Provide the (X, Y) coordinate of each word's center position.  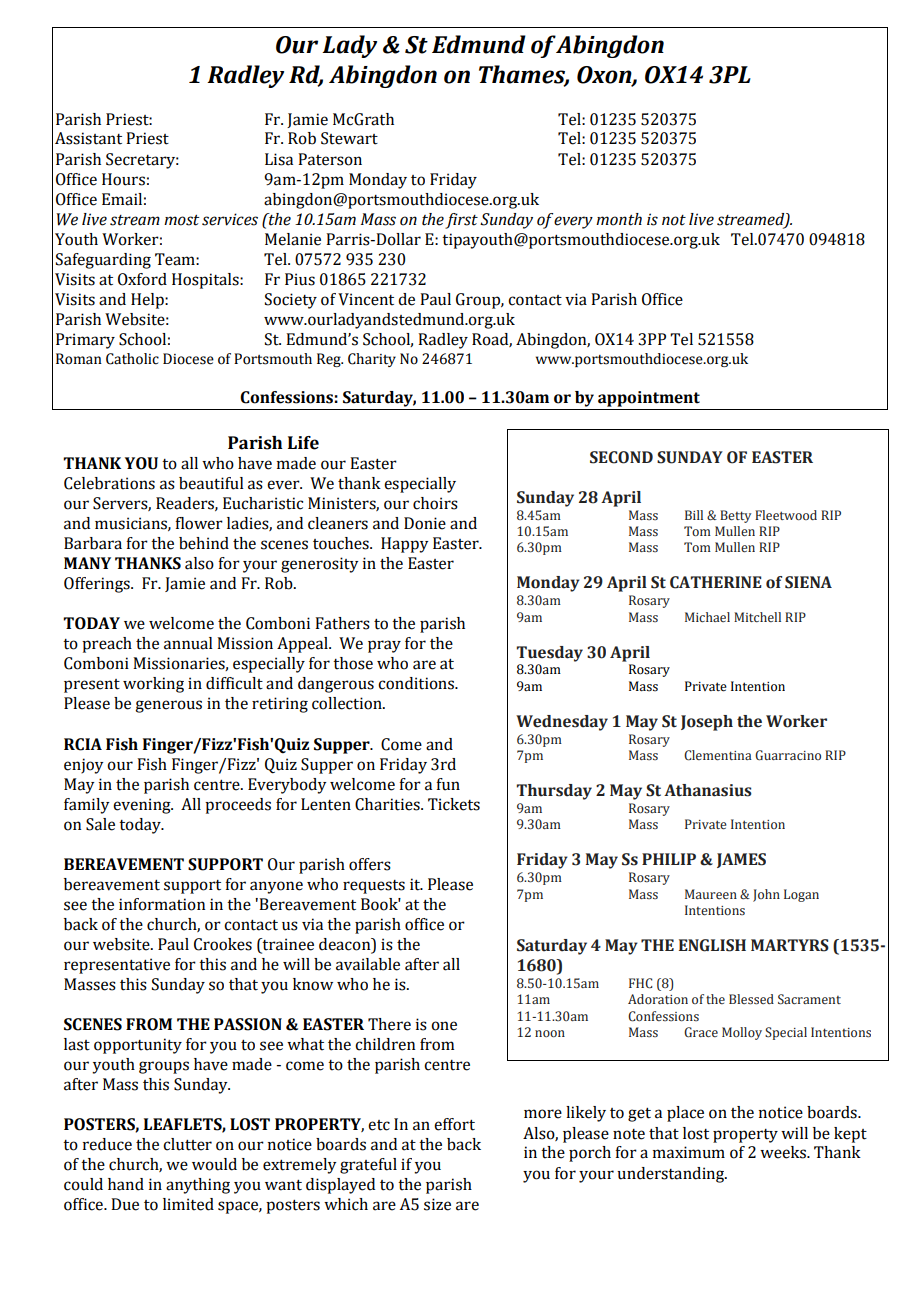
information (162, 904)
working (153, 685)
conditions (417, 683)
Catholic (132, 359)
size (437, 1204)
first (461, 221)
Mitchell (757, 617)
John (766, 895)
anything (198, 1186)
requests (374, 887)
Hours (123, 179)
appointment (649, 399)
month (619, 219)
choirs (435, 503)
